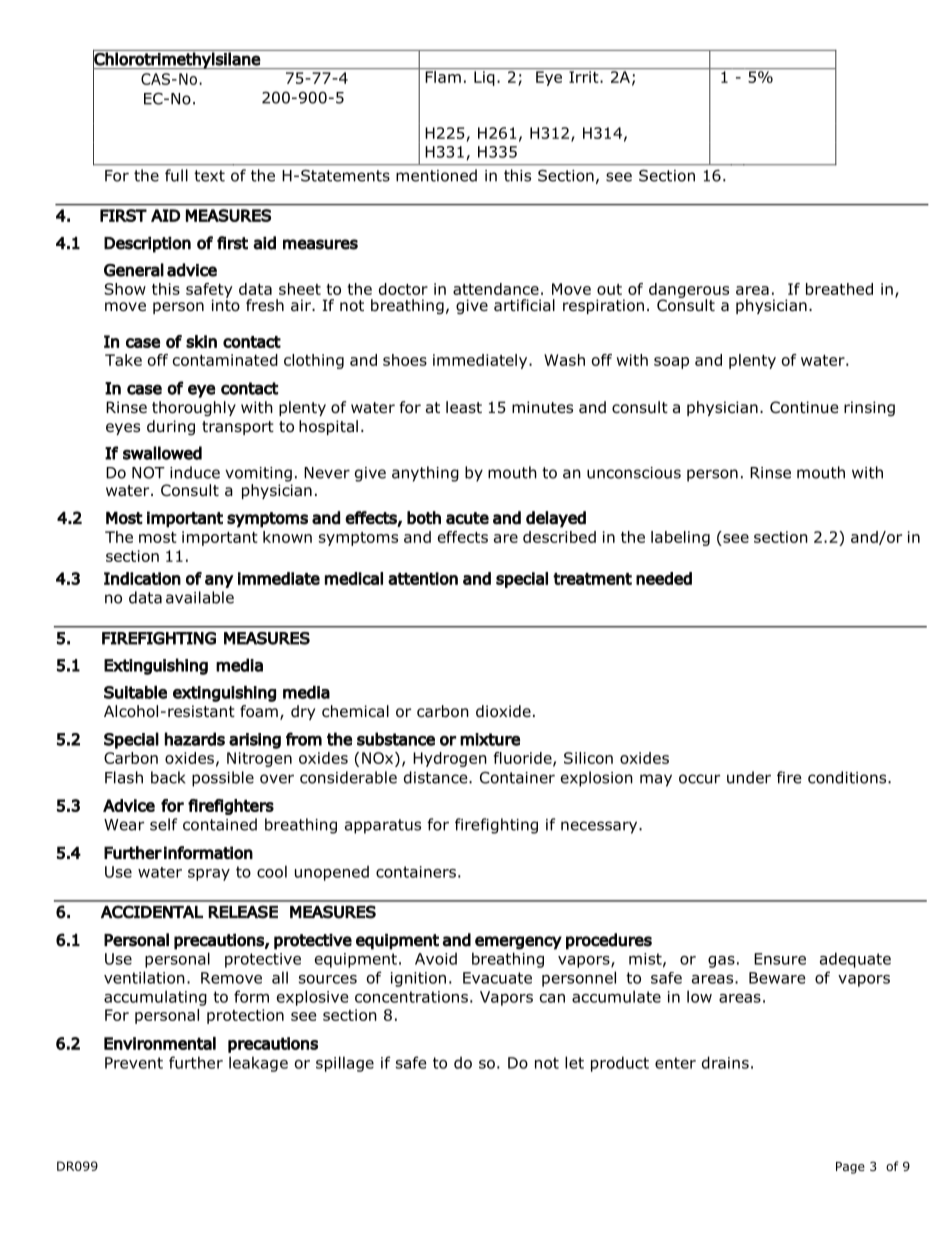 The image size is (952, 1233). What do you see at coordinates (200, 597) in the page?
I see `available` at bounding box center [200, 597].
